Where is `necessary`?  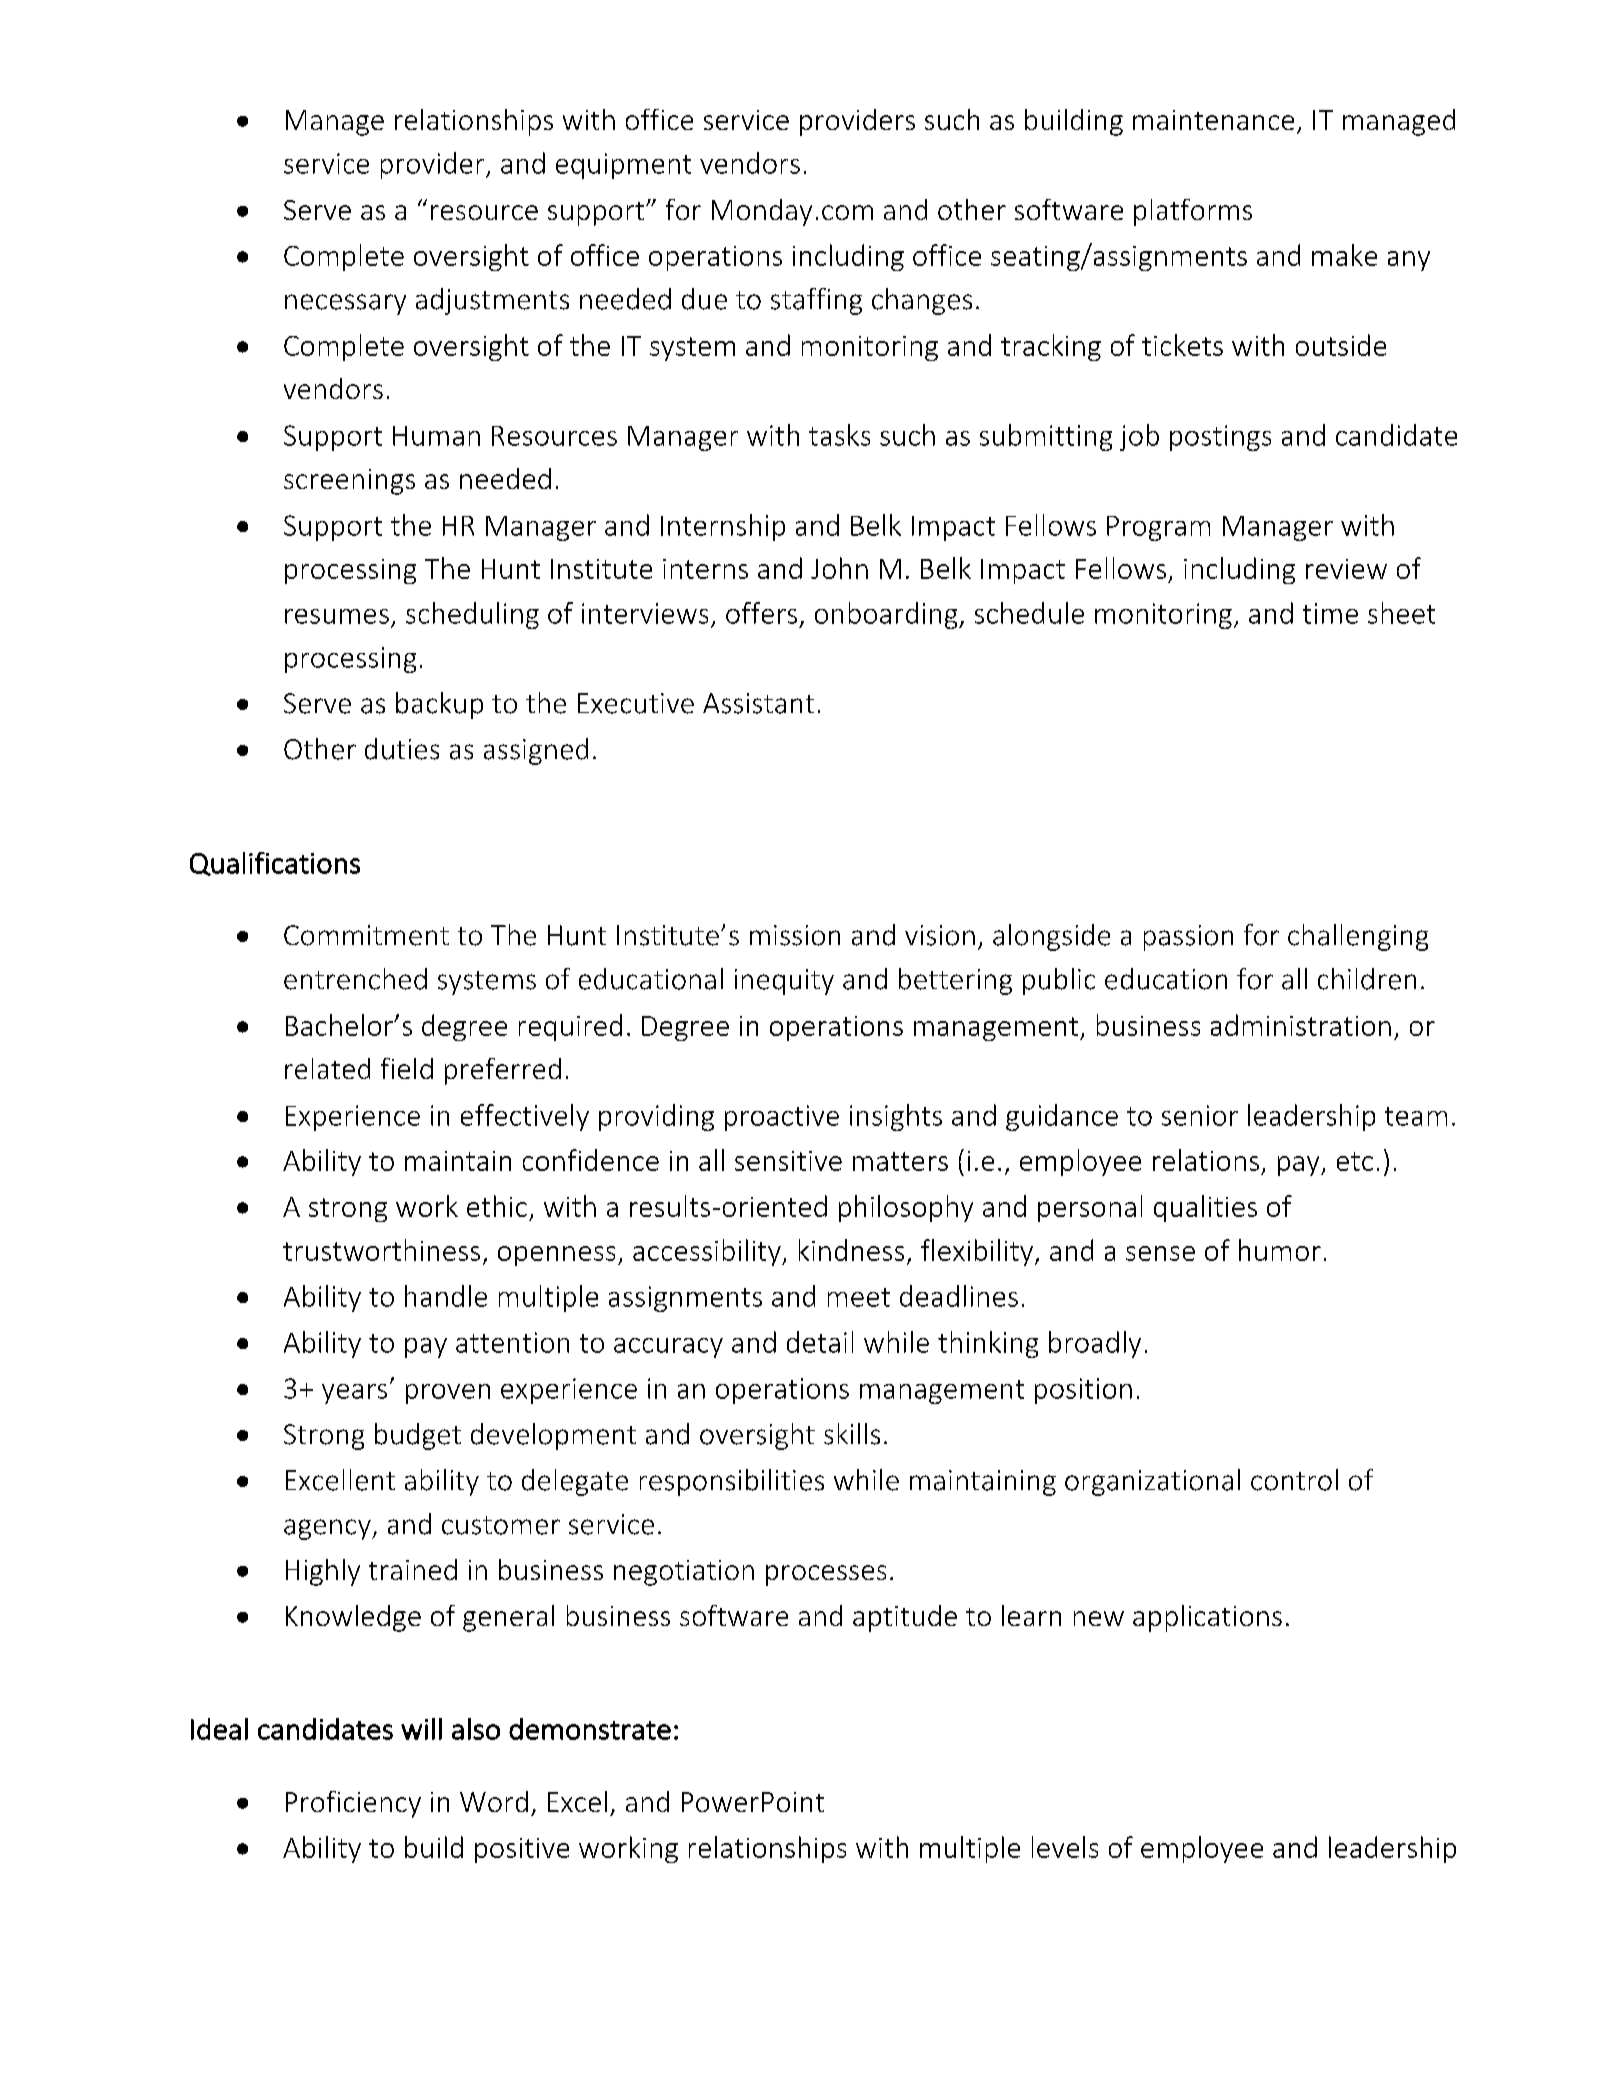
necessary is located at coordinates (345, 304).
